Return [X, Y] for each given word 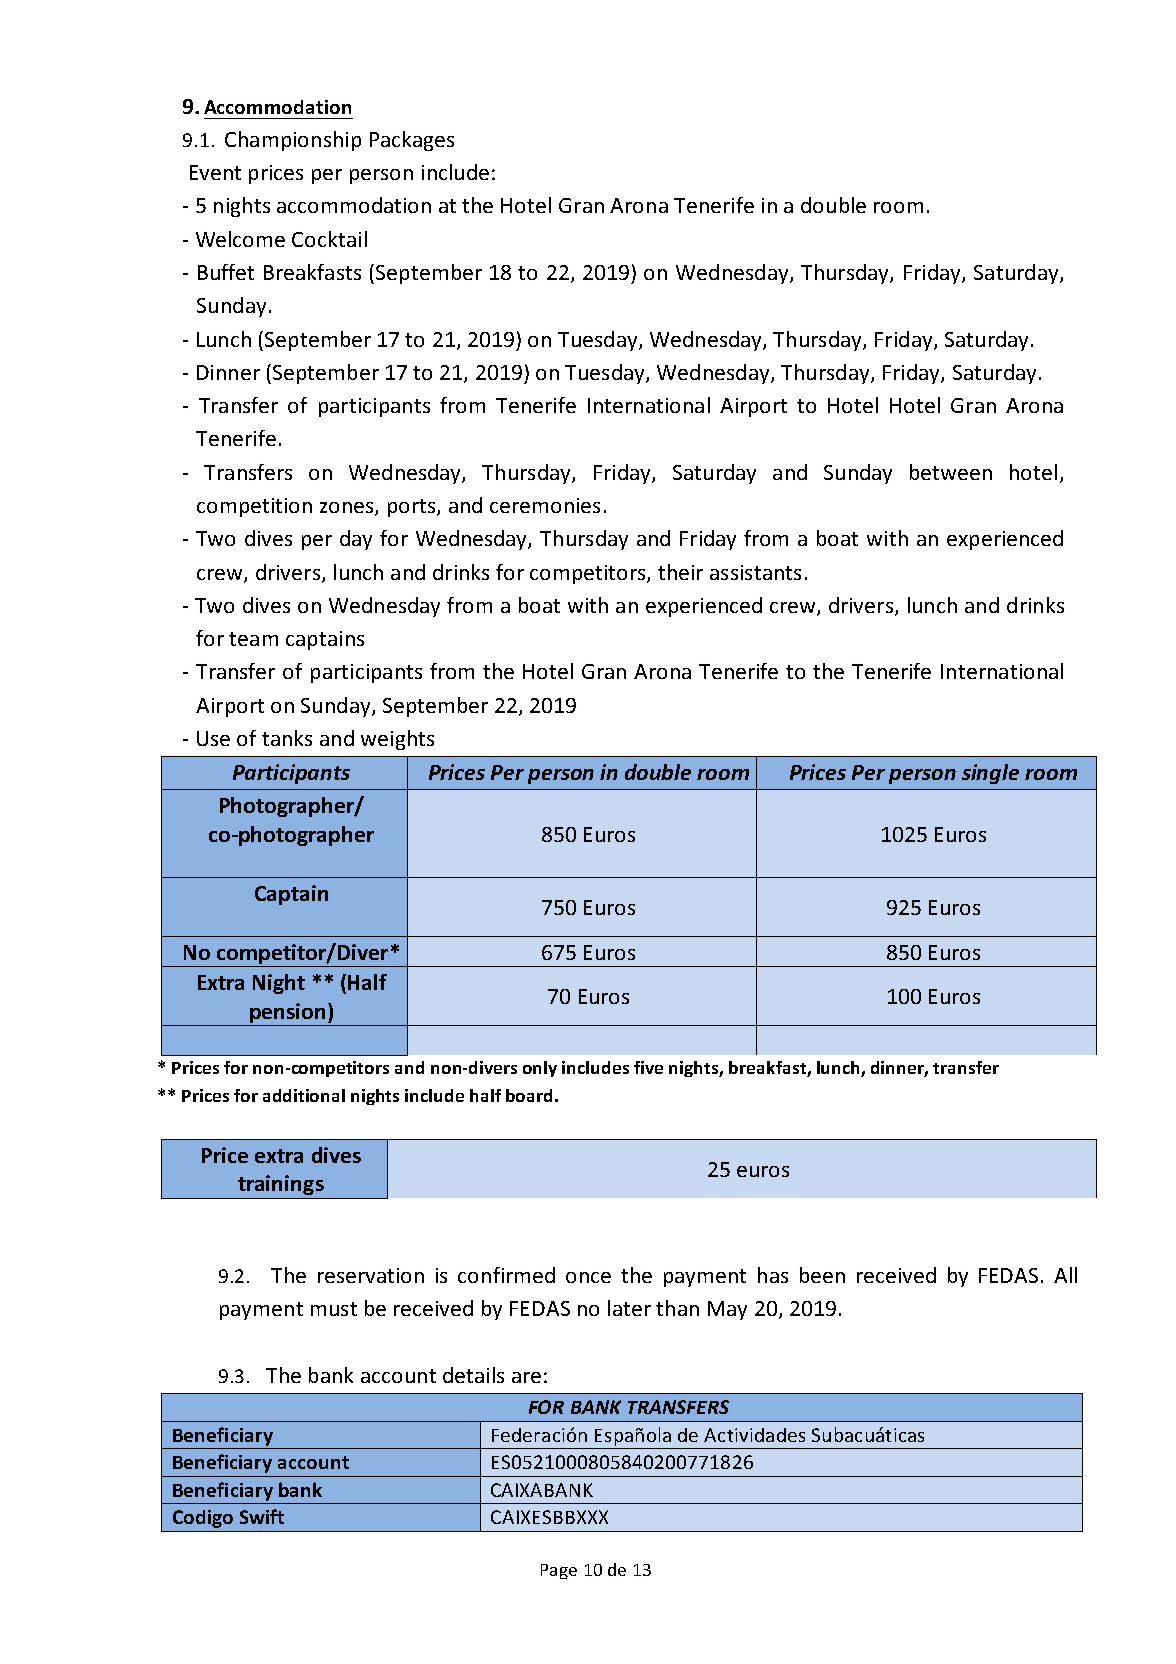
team [253, 639]
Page [559, 1571]
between [951, 472]
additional [304, 1095]
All [1065, 1275]
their [680, 572]
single [990, 774]
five [648, 1067]
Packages [412, 141]
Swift [262, 1516]
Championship [293, 141]
